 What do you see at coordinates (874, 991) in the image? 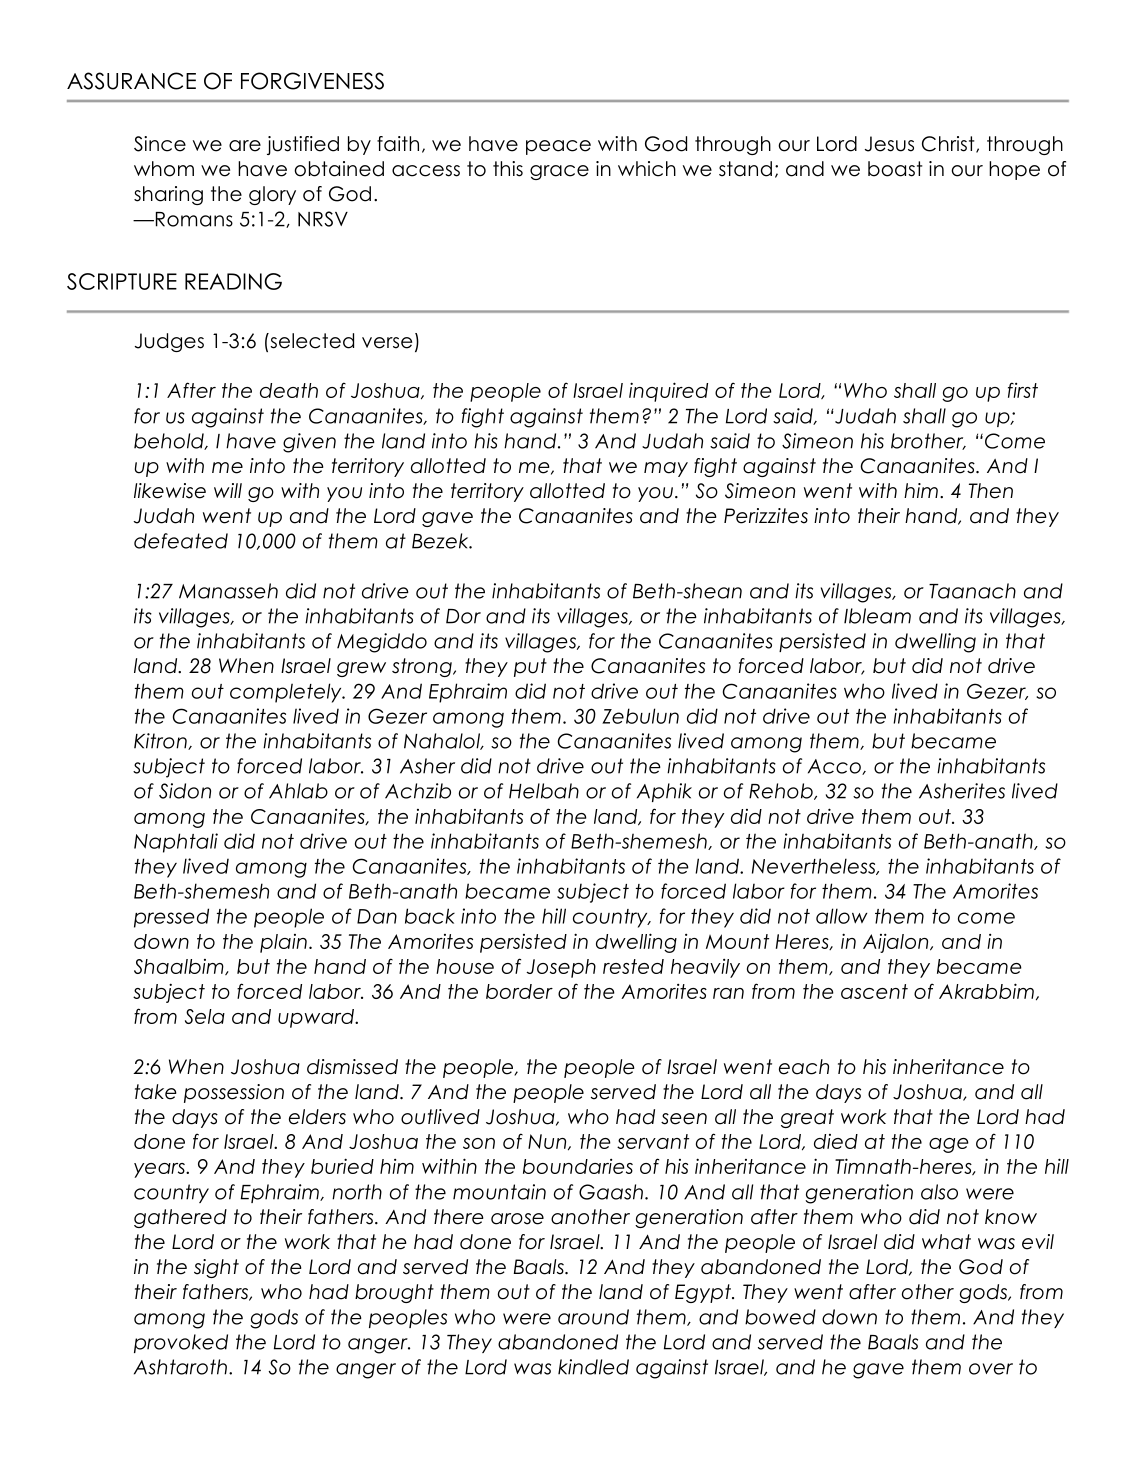
I see `ascent` at bounding box center [874, 991].
